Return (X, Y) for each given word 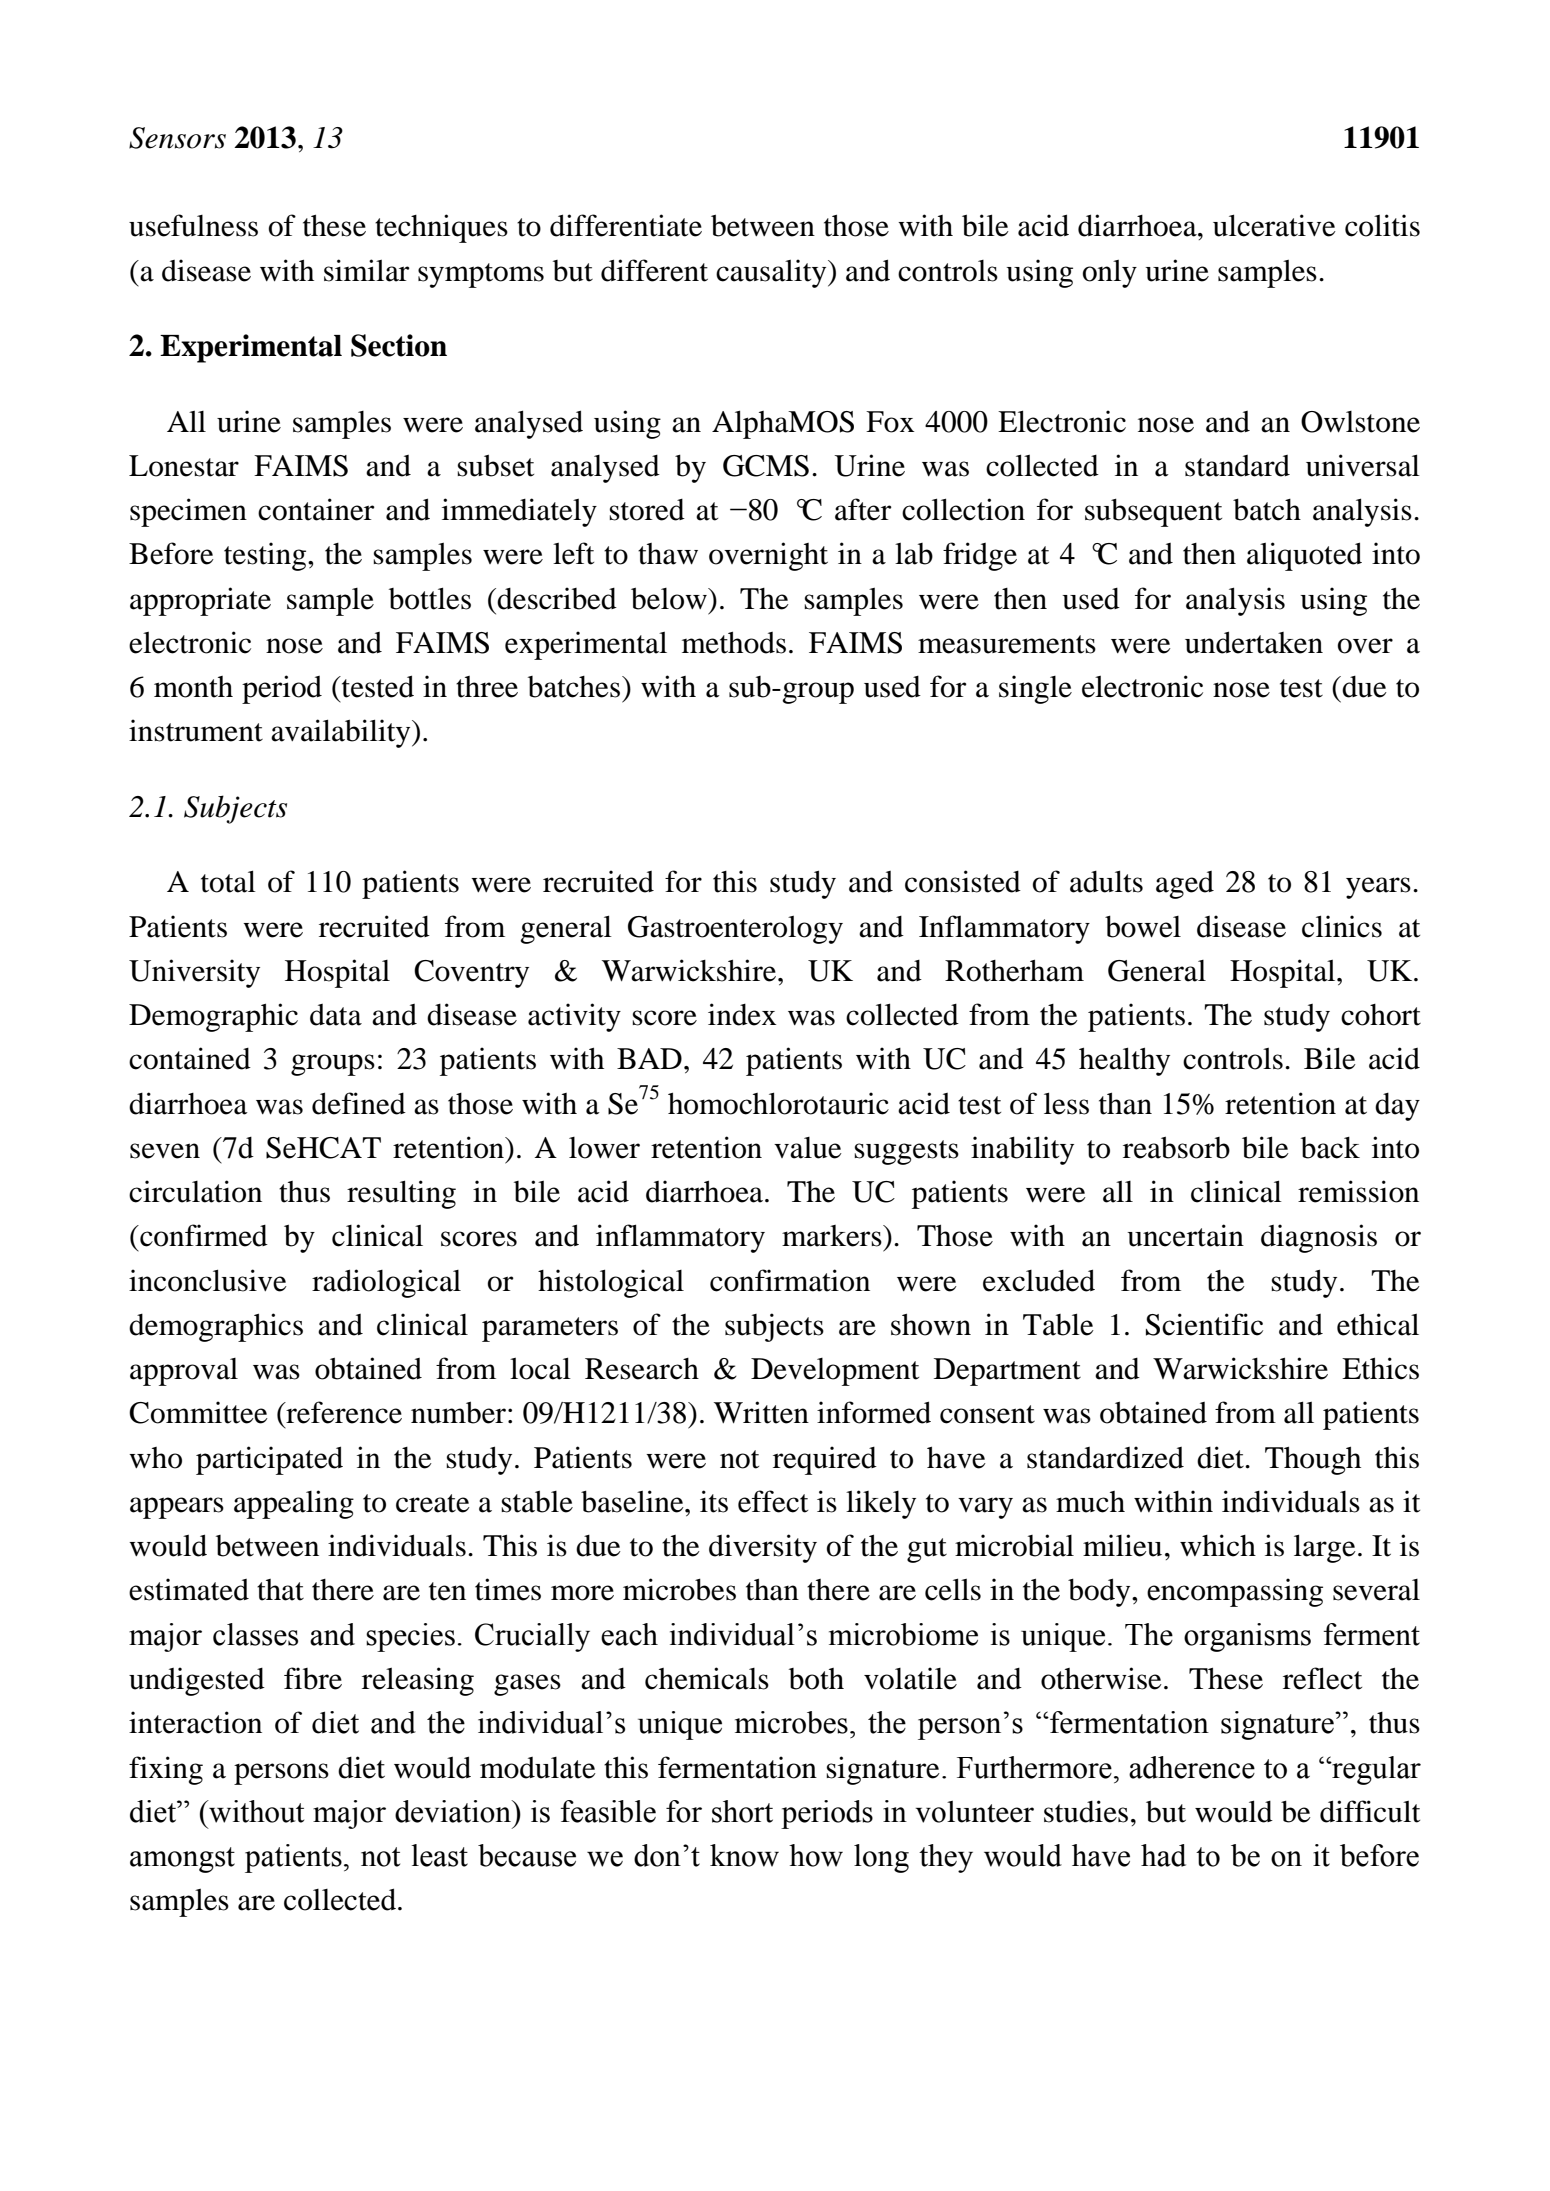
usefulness (193, 225)
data (336, 1015)
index (742, 1014)
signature (883, 1770)
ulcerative (1274, 225)
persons (281, 1774)
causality (772, 273)
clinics (1342, 926)
